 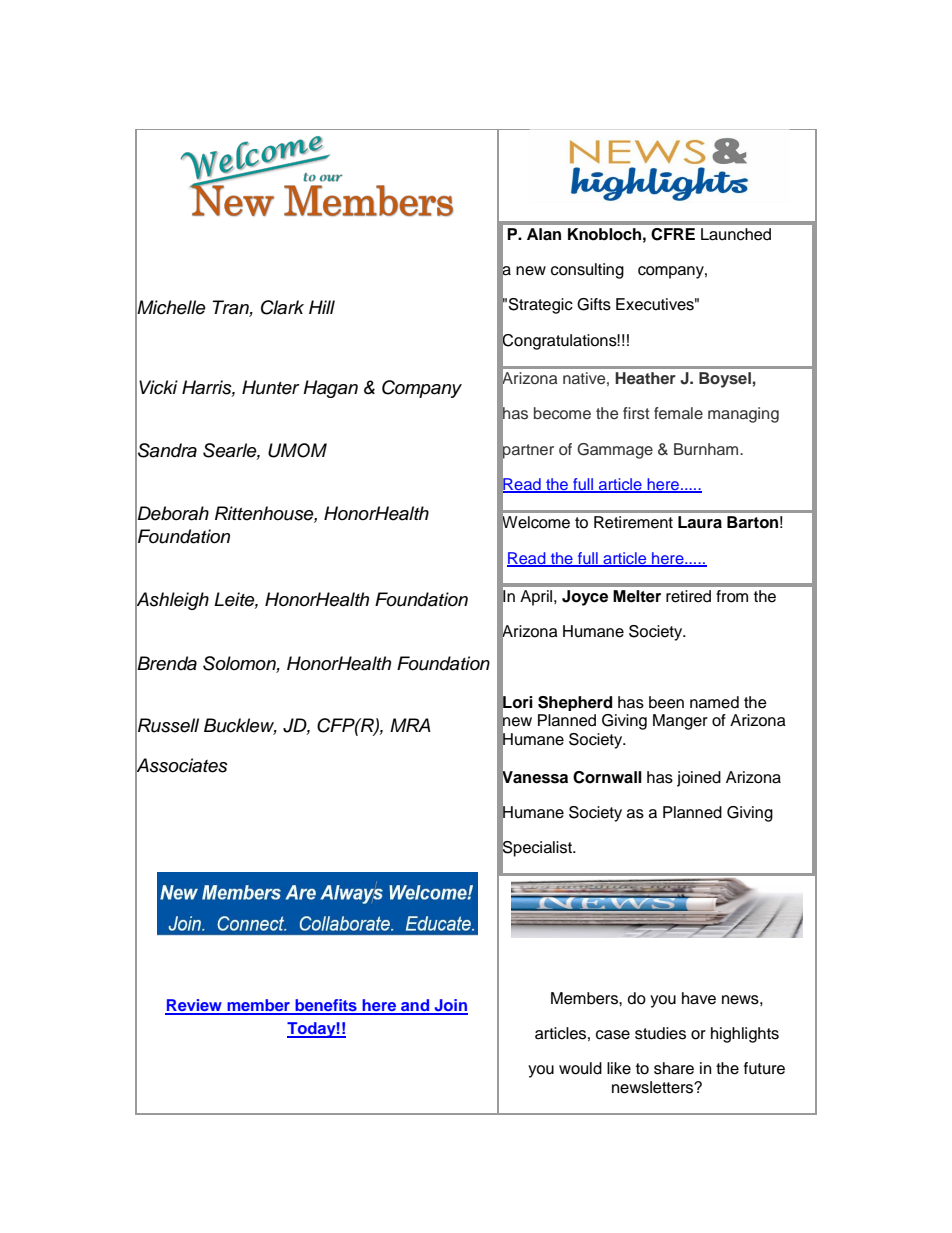 What do you see at coordinates (410, 725) in the page?
I see `MRA` at bounding box center [410, 725].
